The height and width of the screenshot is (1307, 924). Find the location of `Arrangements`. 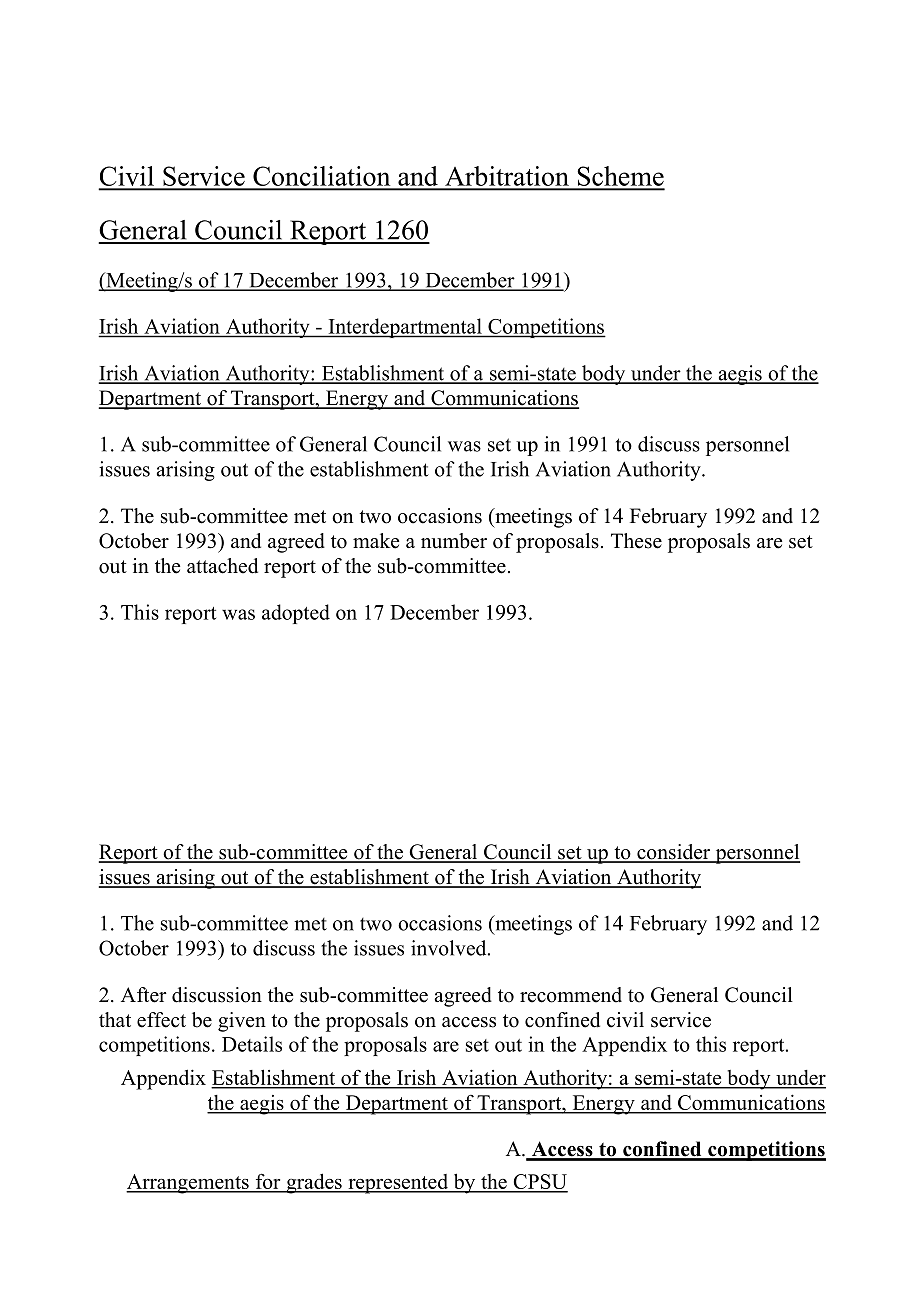

Arrangements is located at coordinates (188, 1184).
